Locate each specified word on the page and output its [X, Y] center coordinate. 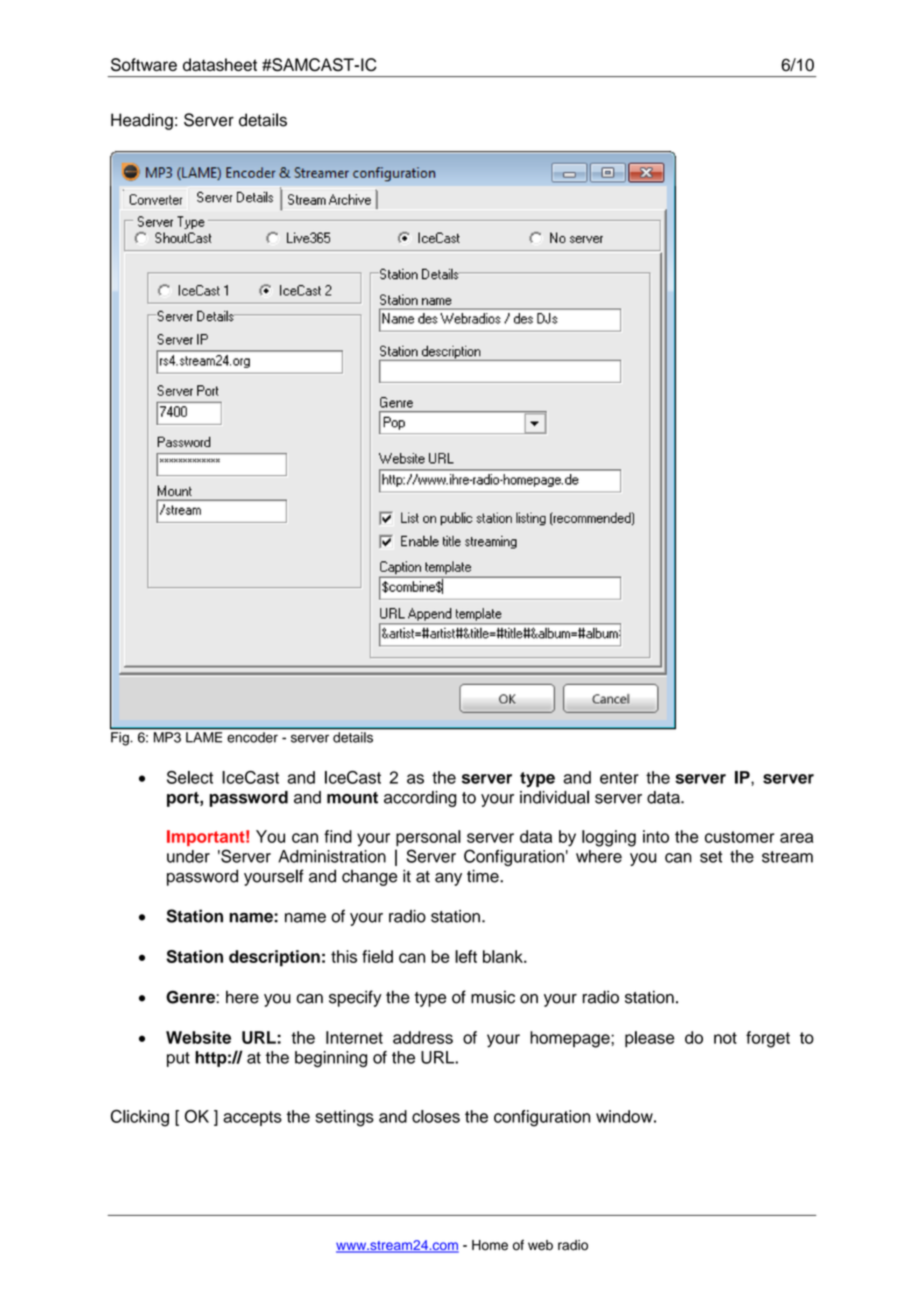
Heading [142, 121]
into [656, 836]
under [188, 856]
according [420, 799]
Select [190, 777]
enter [619, 778]
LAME [204, 737]
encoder [253, 737]
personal [428, 838]
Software [144, 64]
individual [554, 797]
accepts [252, 1118]
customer [739, 837]
